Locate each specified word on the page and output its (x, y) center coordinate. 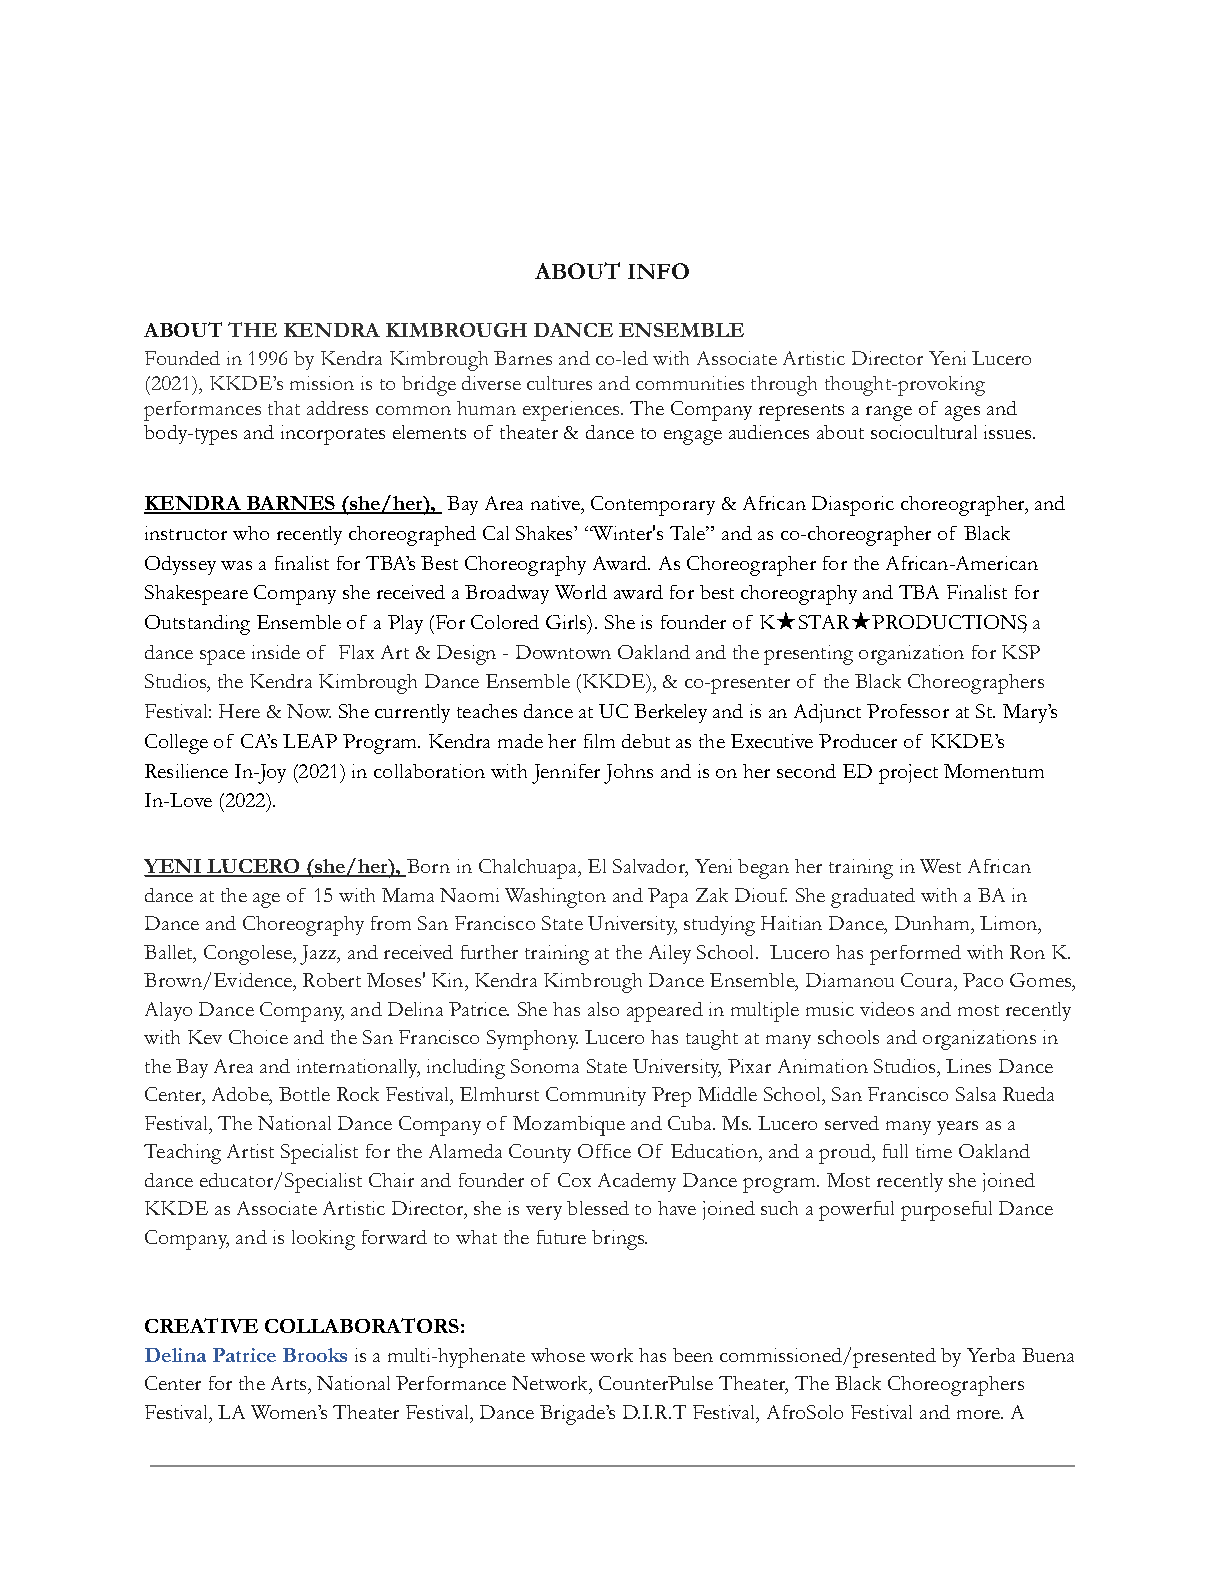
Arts (290, 1383)
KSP (1021, 652)
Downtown (563, 652)
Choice (258, 1037)
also (603, 1009)
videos (887, 1009)
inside (276, 652)
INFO (658, 271)
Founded (182, 358)
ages (962, 413)
